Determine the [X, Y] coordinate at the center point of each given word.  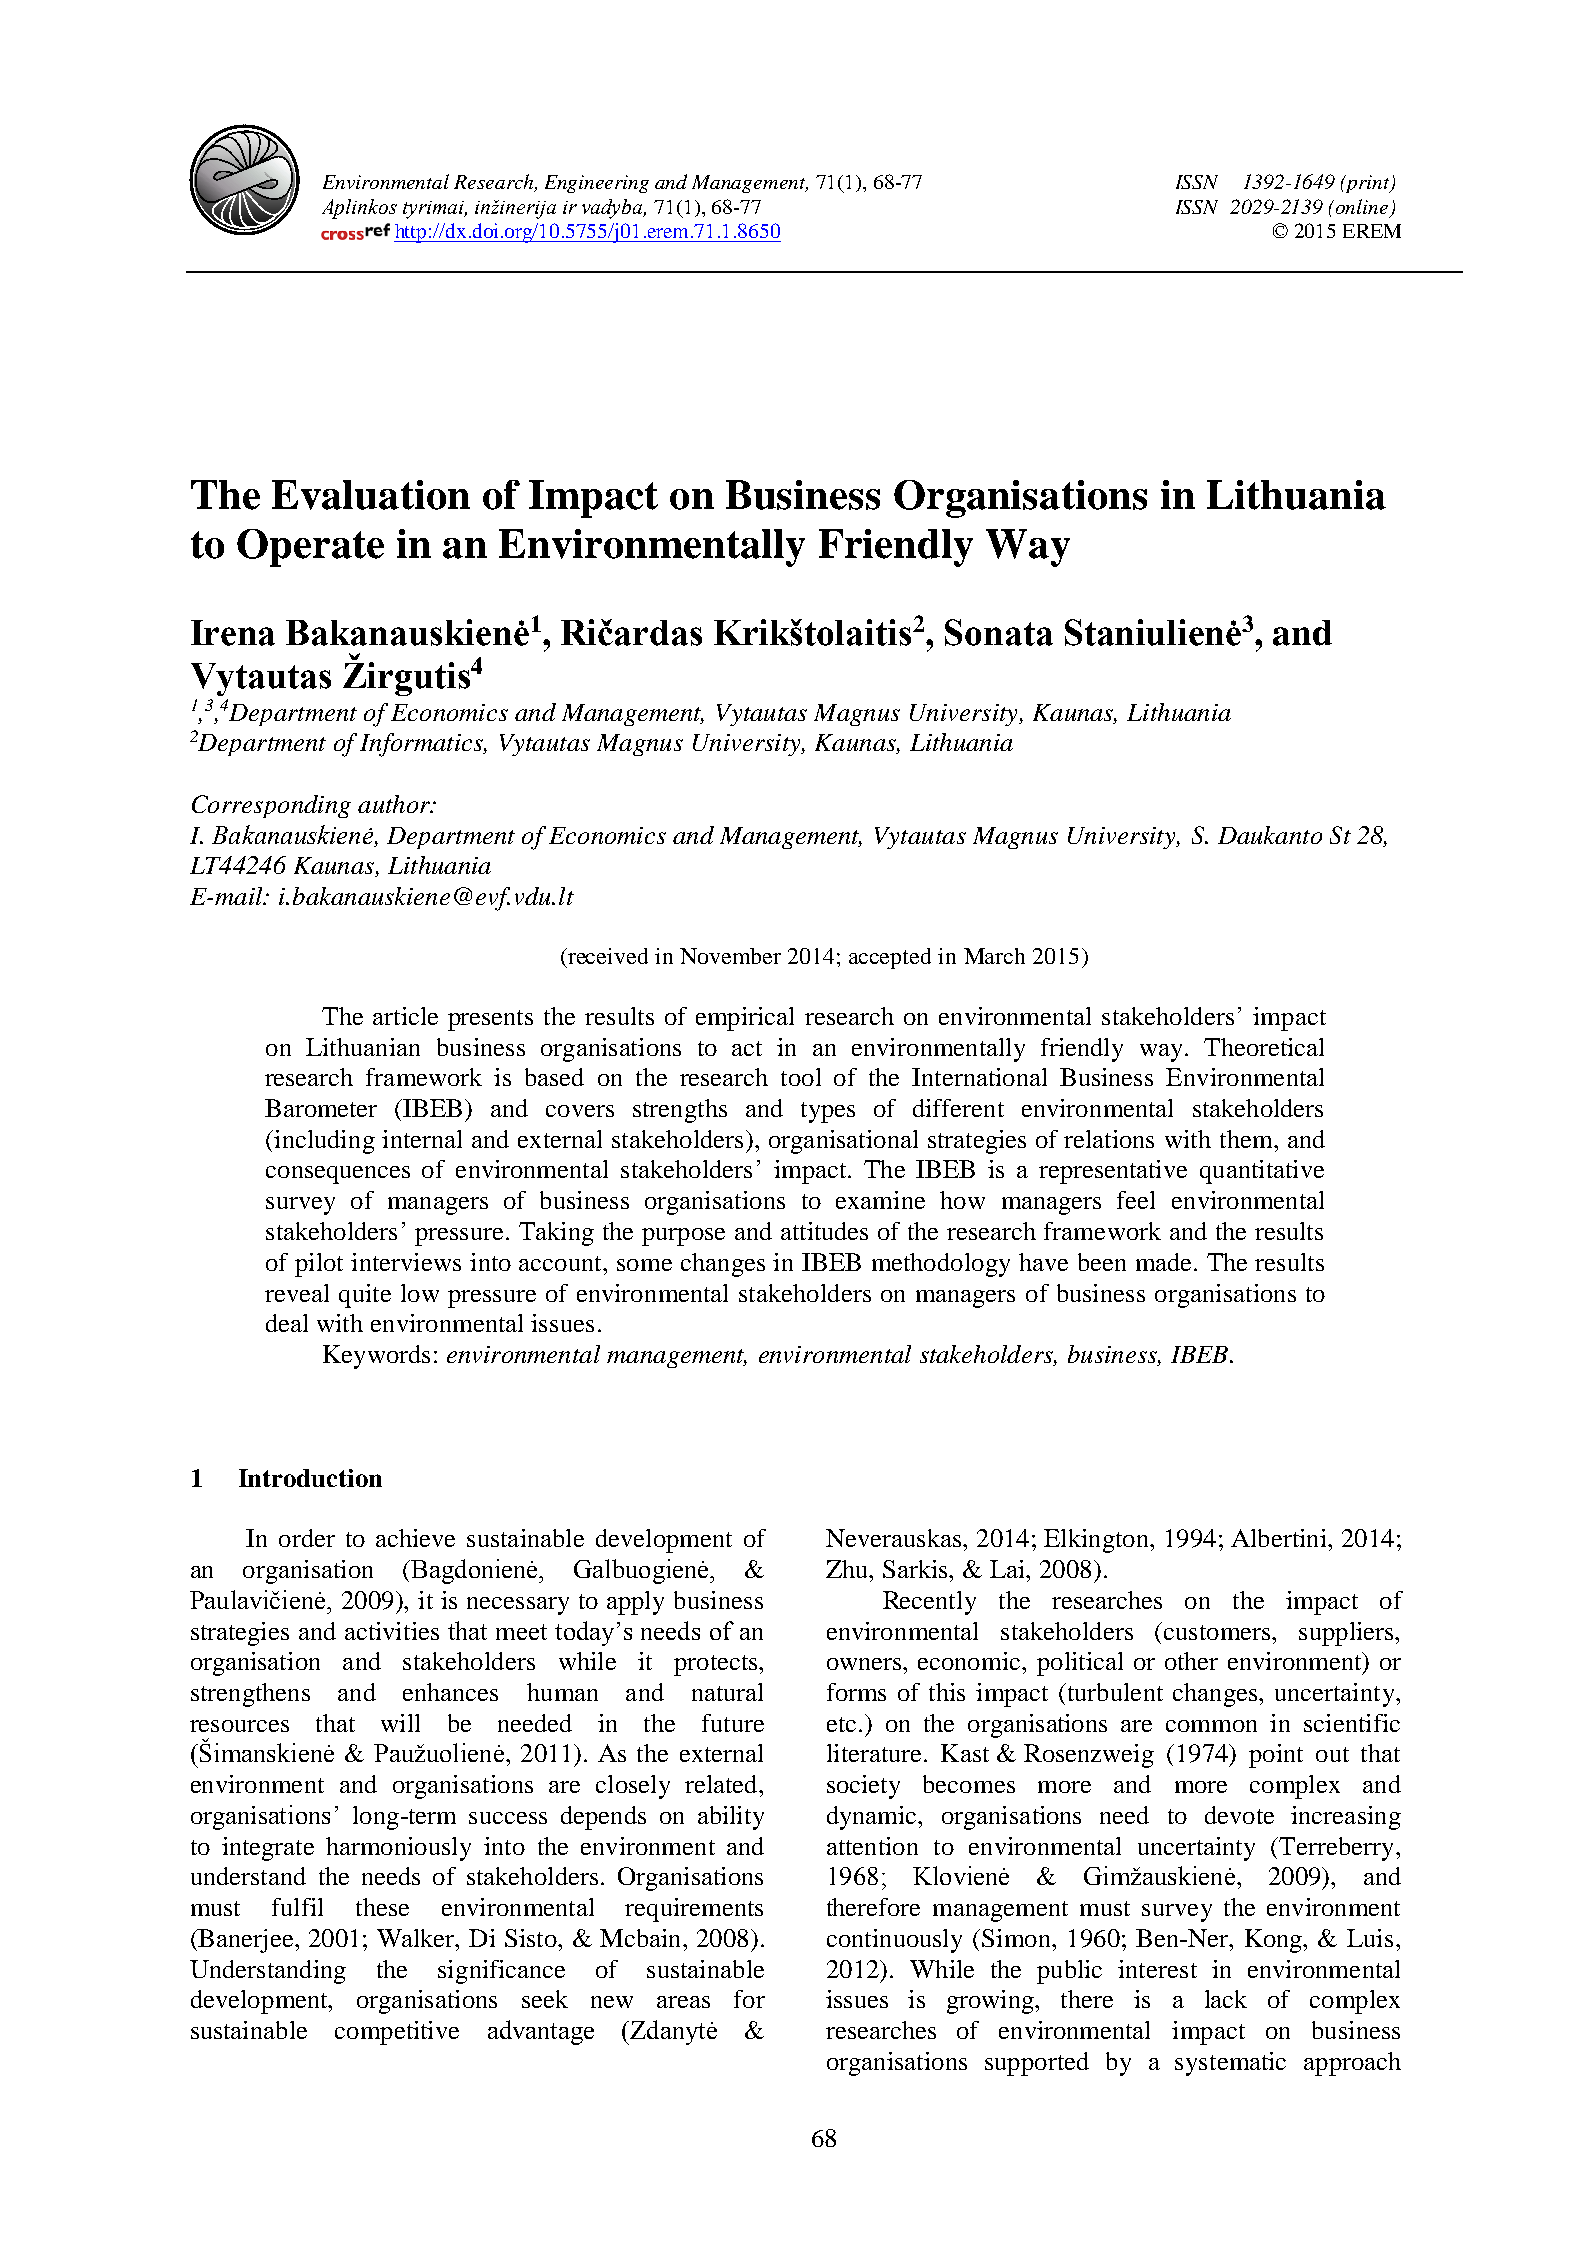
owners [865, 1664]
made [1163, 1262]
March [994, 956]
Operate [310, 548]
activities [392, 1631]
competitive [397, 2033]
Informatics [422, 745]
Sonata [999, 632]
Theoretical [1264, 1047]
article [405, 1016]
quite [365, 1296]
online [1363, 208]
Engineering [597, 184]
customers [1218, 1632]
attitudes [824, 1231]
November [730, 956]
